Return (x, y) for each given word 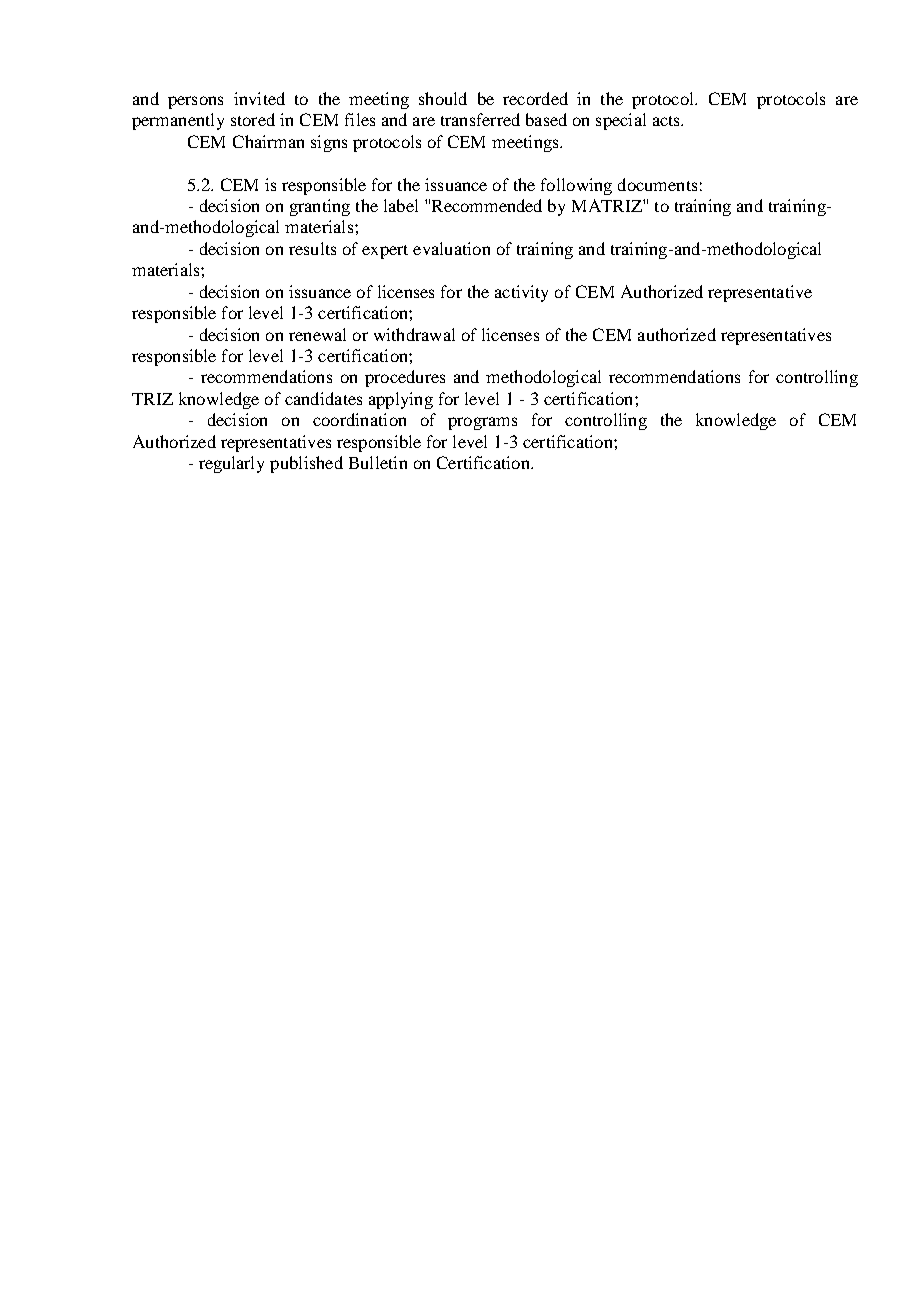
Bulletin (378, 462)
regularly (231, 464)
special (621, 121)
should (443, 98)
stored (253, 119)
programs (482, 423)
